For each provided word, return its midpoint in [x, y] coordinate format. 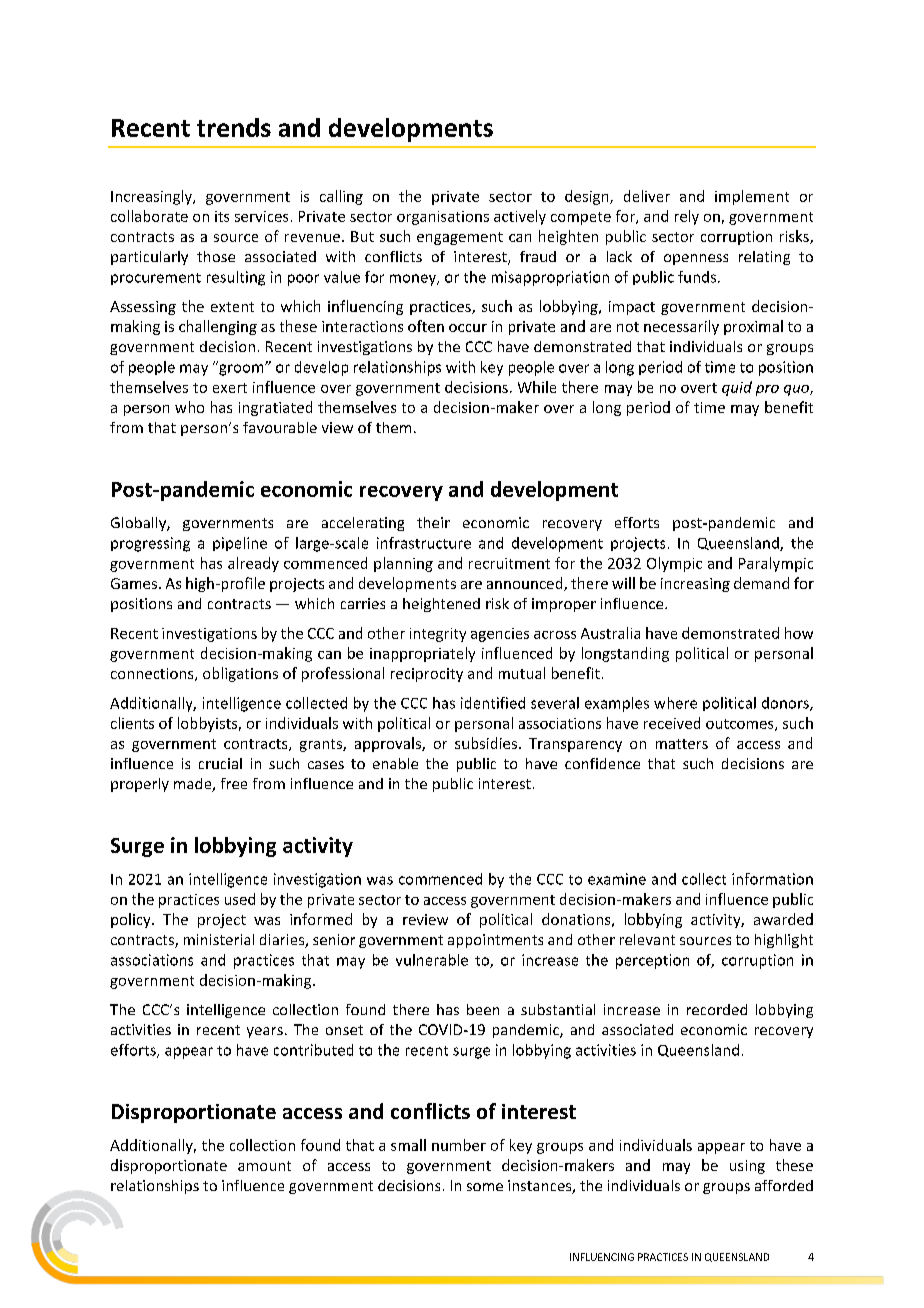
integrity [438, 635]
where [675, 703]
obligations [240, 674]
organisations [443, 218]
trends [234, 127]
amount [264, 1166]
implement [752, 197]
